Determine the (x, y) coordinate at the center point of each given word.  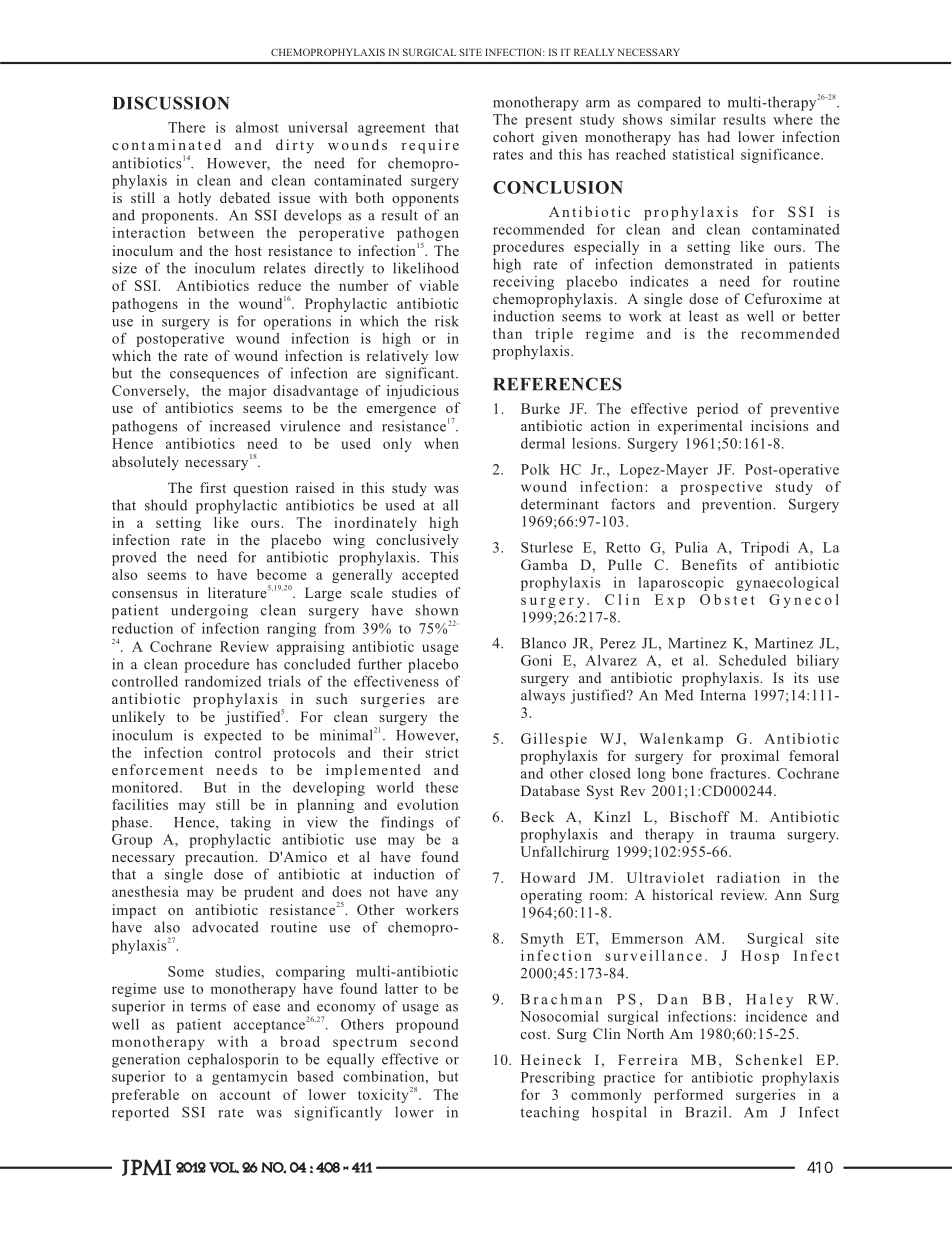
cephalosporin (233, 1060)
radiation (748, 877)
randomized (223, 681)
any (447, 894)
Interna (723, 695)
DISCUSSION (171, 103)
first (213, 487)
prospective (721, 488)
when (441, 443)
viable (439, 285)
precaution (221, 858)
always (543, 696)
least (703, 316)
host (248, 250)
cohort (513, 136)
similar (693, 119)
